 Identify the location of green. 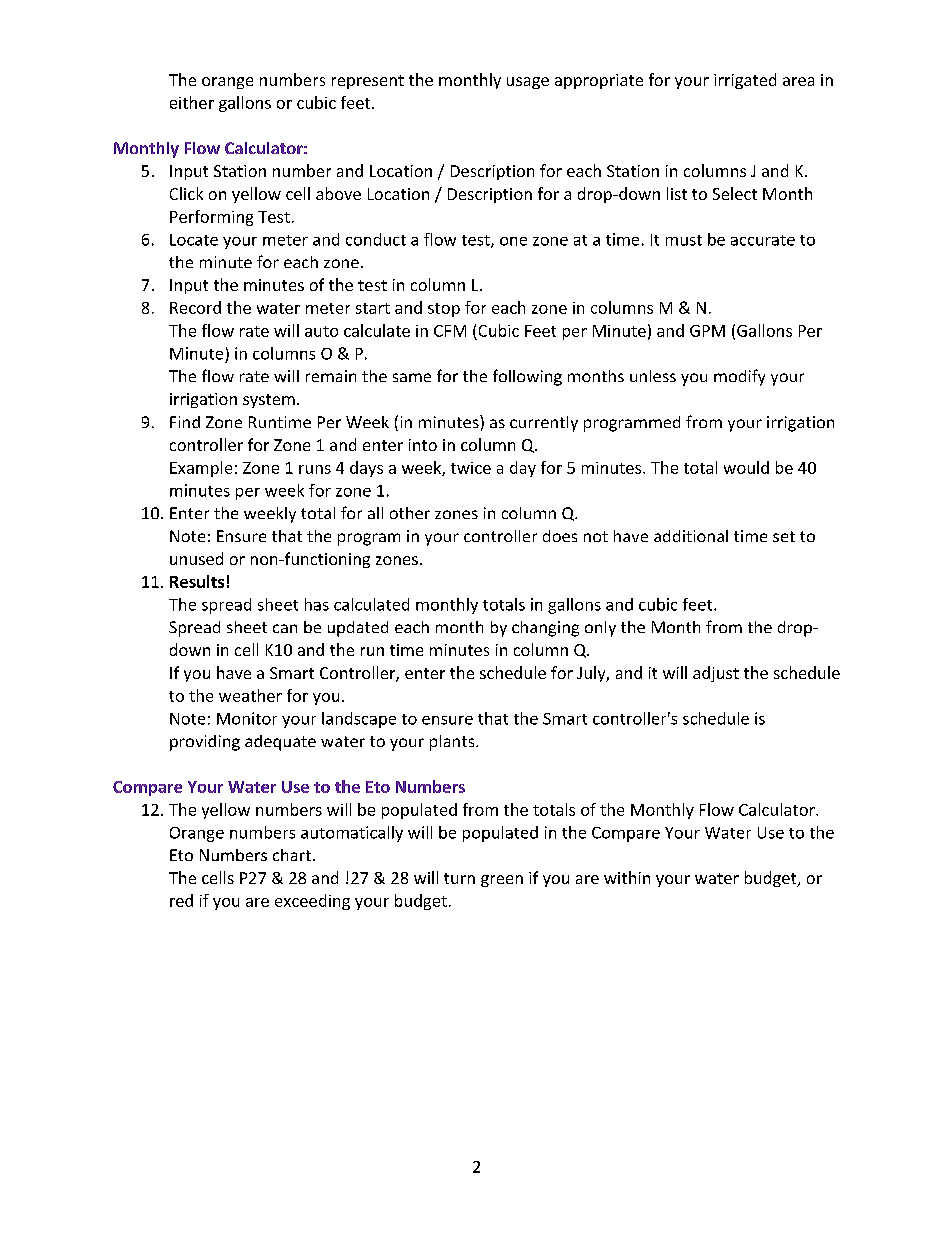
(502, 881).
